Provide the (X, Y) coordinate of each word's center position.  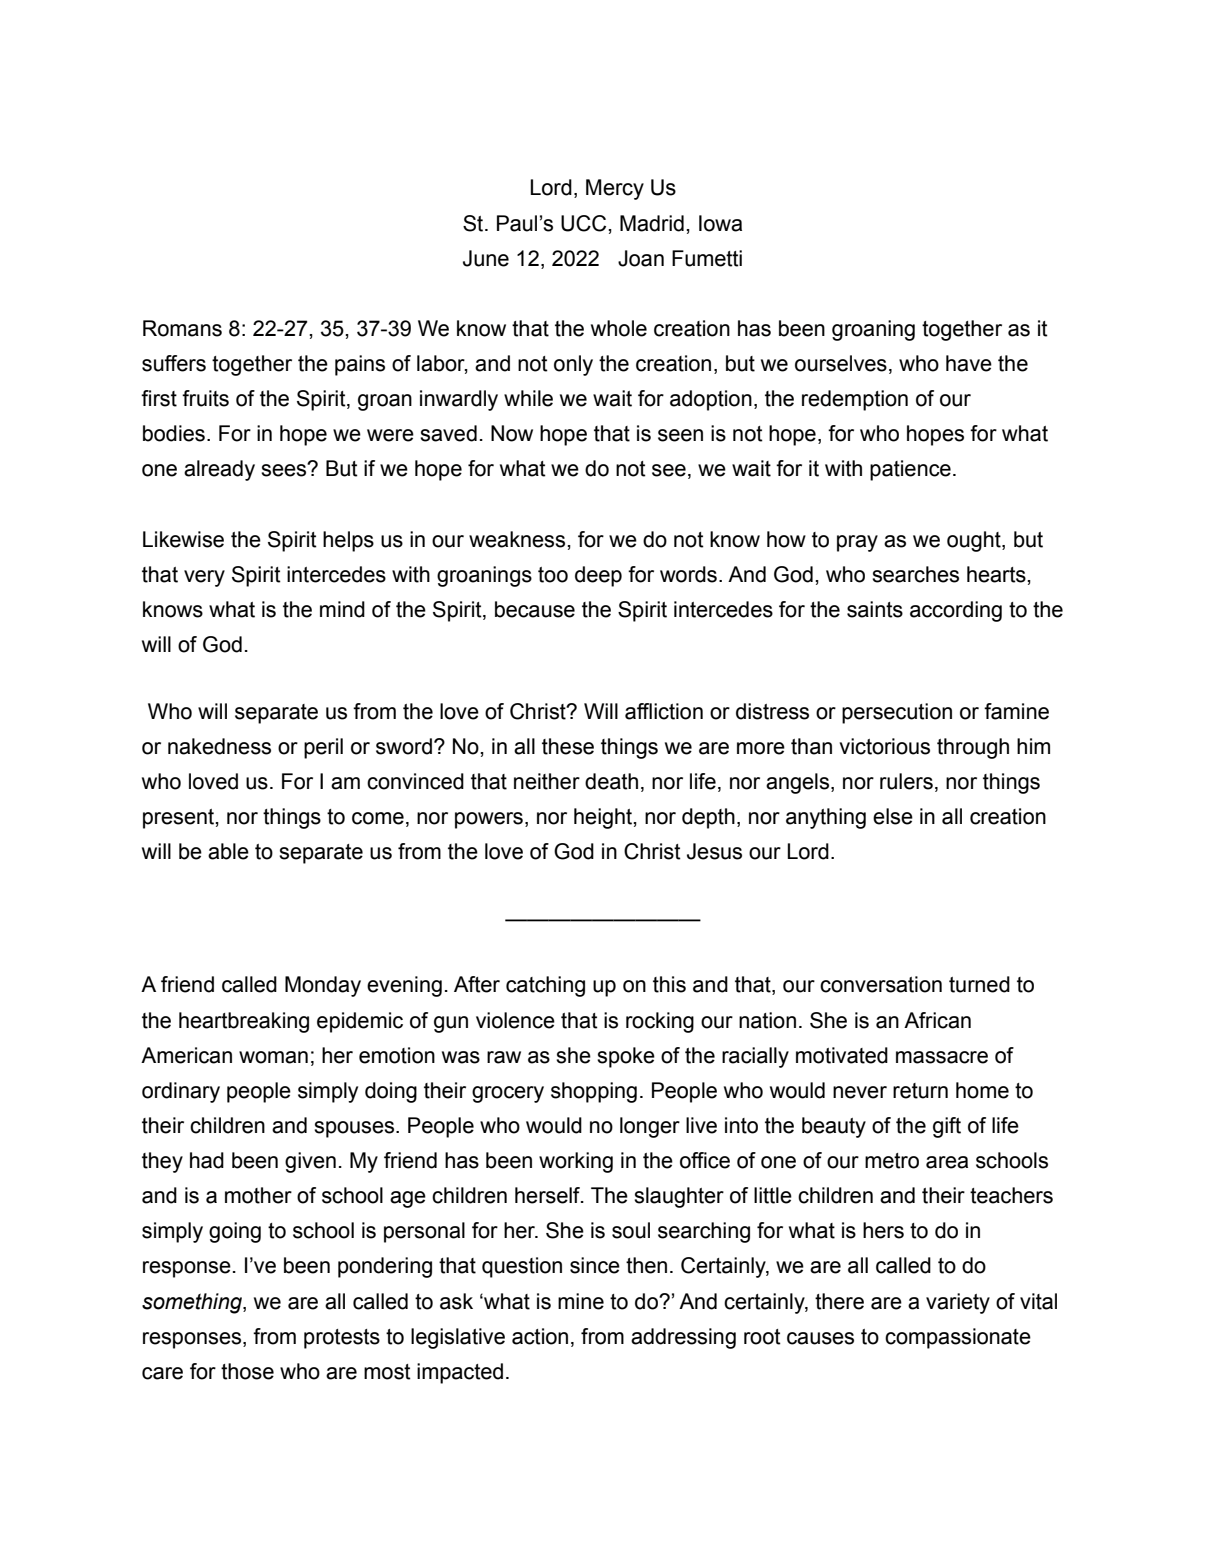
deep (598, 576)
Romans (182, 328)
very (204, 578)
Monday (323, 986)
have (969, 363)
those (247, 1371)
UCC (585, 223)
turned (979, 984)
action (540, 1336)
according (956, 611)
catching (545, 986)
